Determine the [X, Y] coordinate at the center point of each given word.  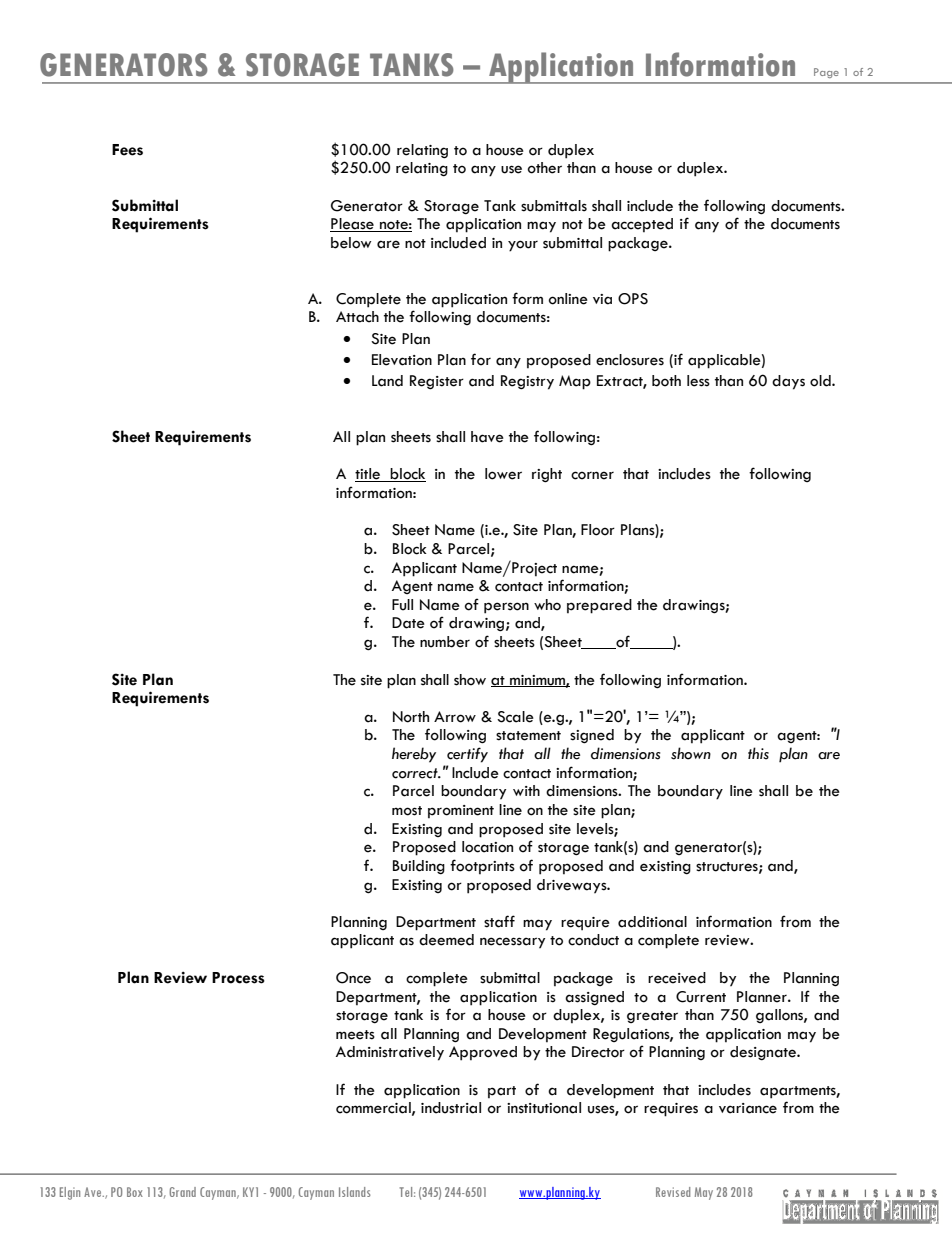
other [545, 168]
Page [826, 73]
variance [748, 1108]
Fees [127, 150]
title [369, 475]
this [758, 753]
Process [238, 978]
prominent [461, 812]
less [698, 381]
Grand [182, 1192]
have [487, 437]
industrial [451, 1108]
